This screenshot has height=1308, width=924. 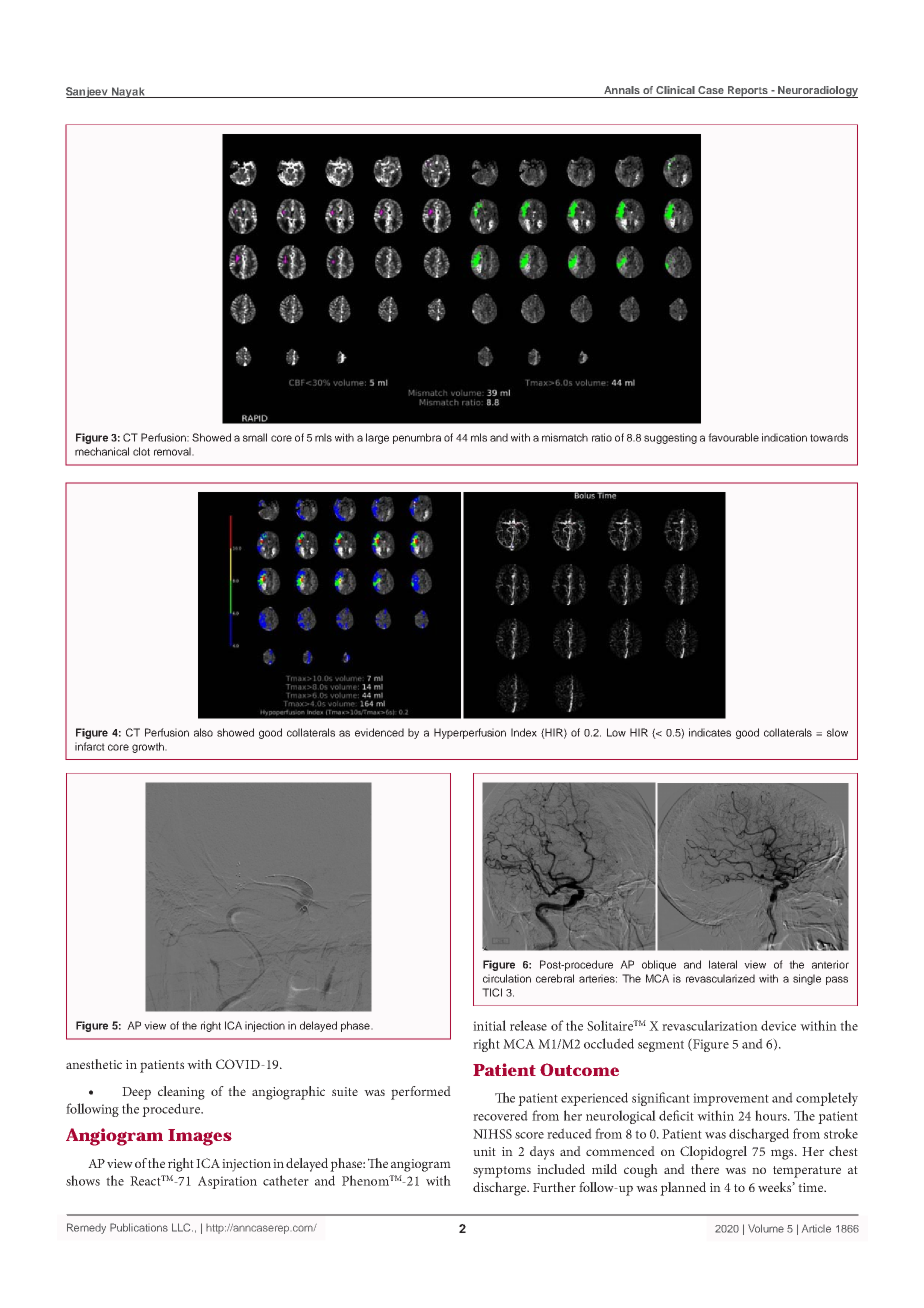 What do you see at coordinates (733, 437) in the screenshot?
I see `favourable` at bounding box center [733, 437].
